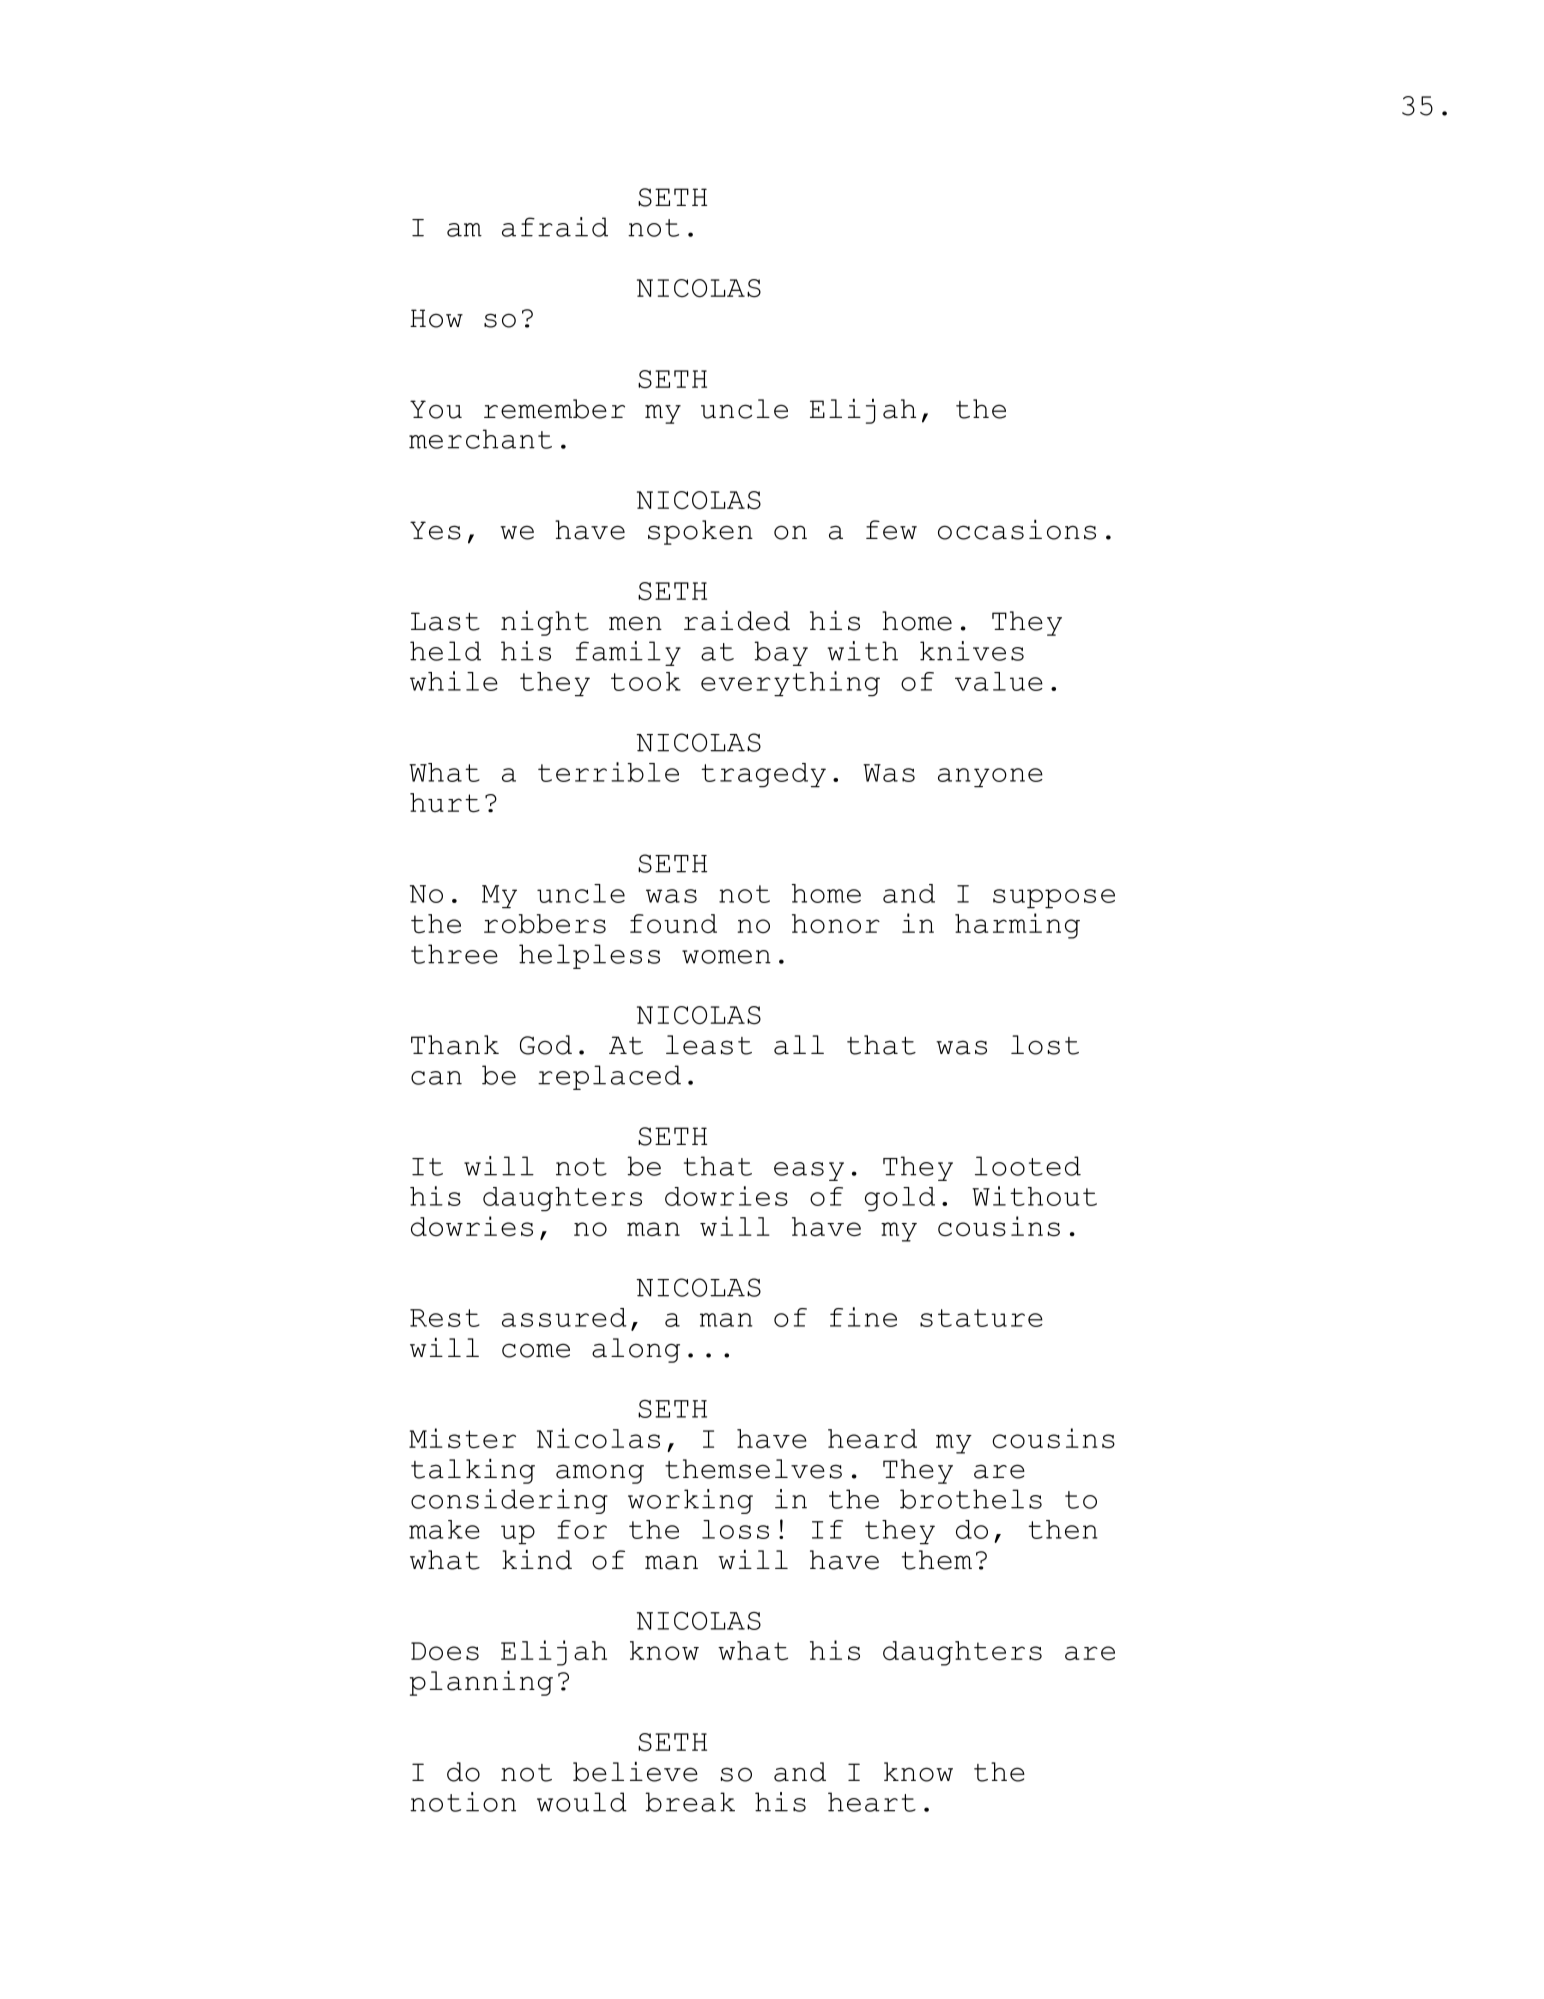 Image resolution: width=1544 pixels, height=1999 pixels. What do you see at coordinates (463, 1802) in the screenshot?
I see `notion` at bounding box center [463, 1802].
